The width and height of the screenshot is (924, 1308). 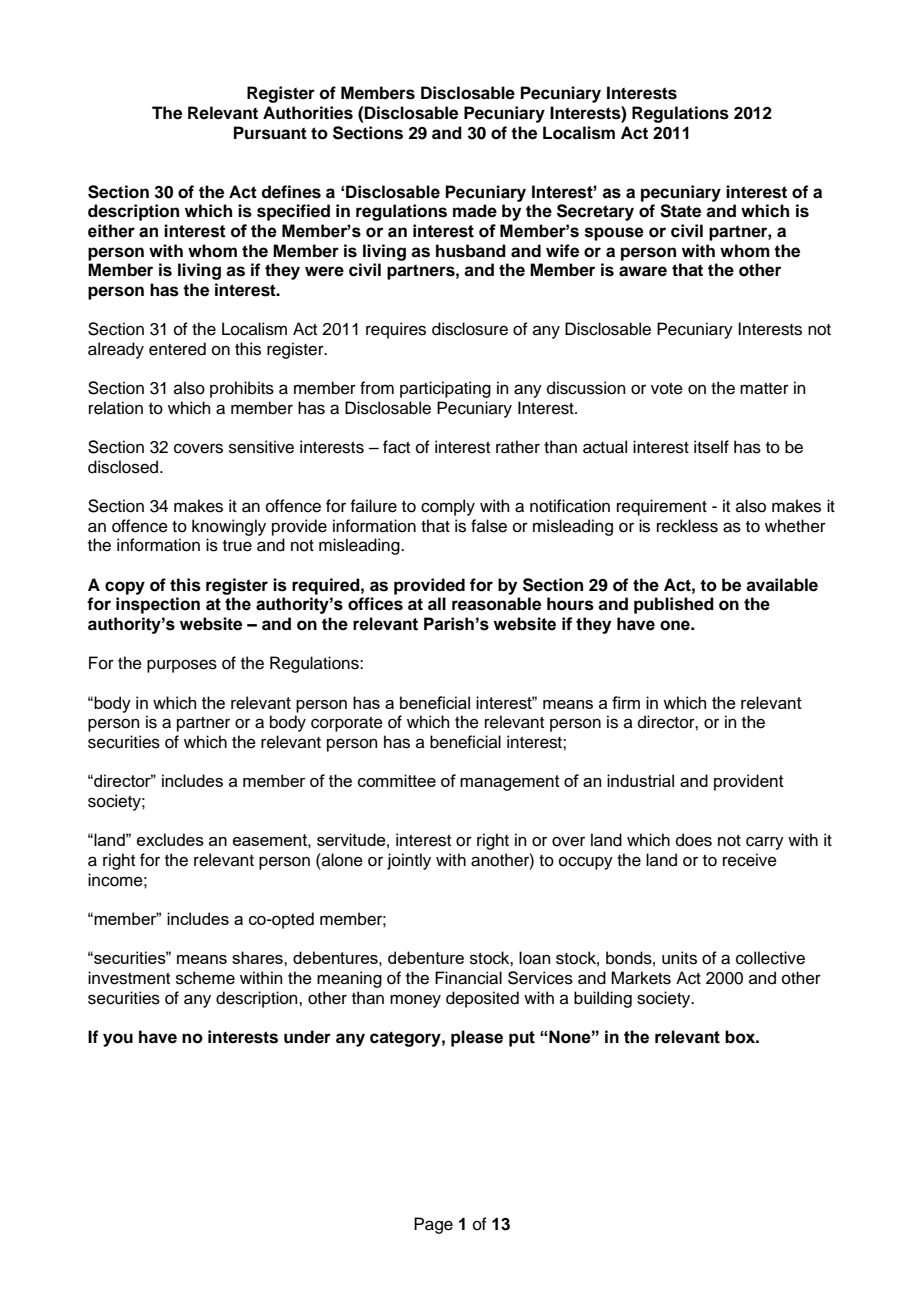 I want to click on does, so click(x=694, y=840).
